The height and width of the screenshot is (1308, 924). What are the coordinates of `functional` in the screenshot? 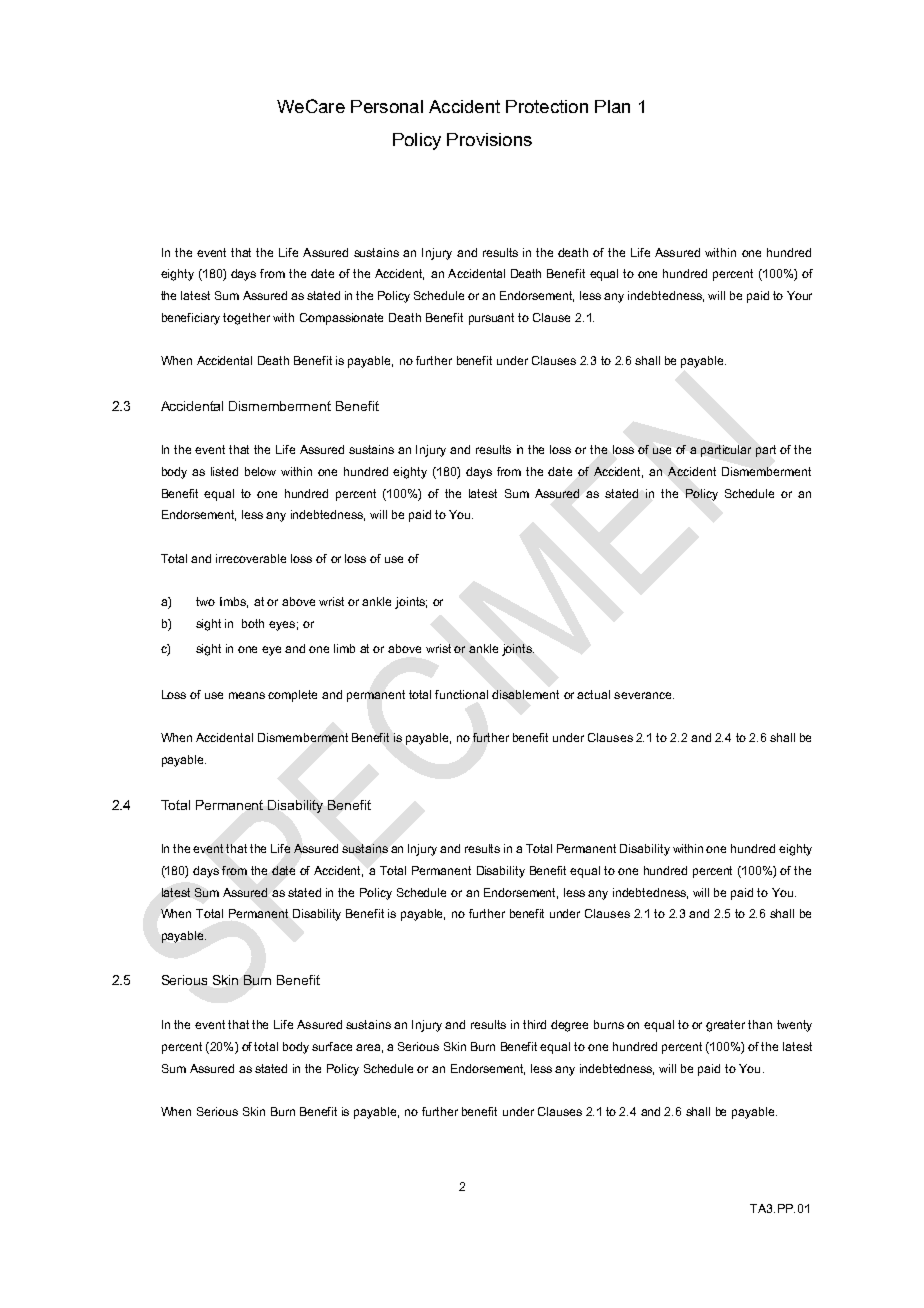 It's located at (461, 694).
